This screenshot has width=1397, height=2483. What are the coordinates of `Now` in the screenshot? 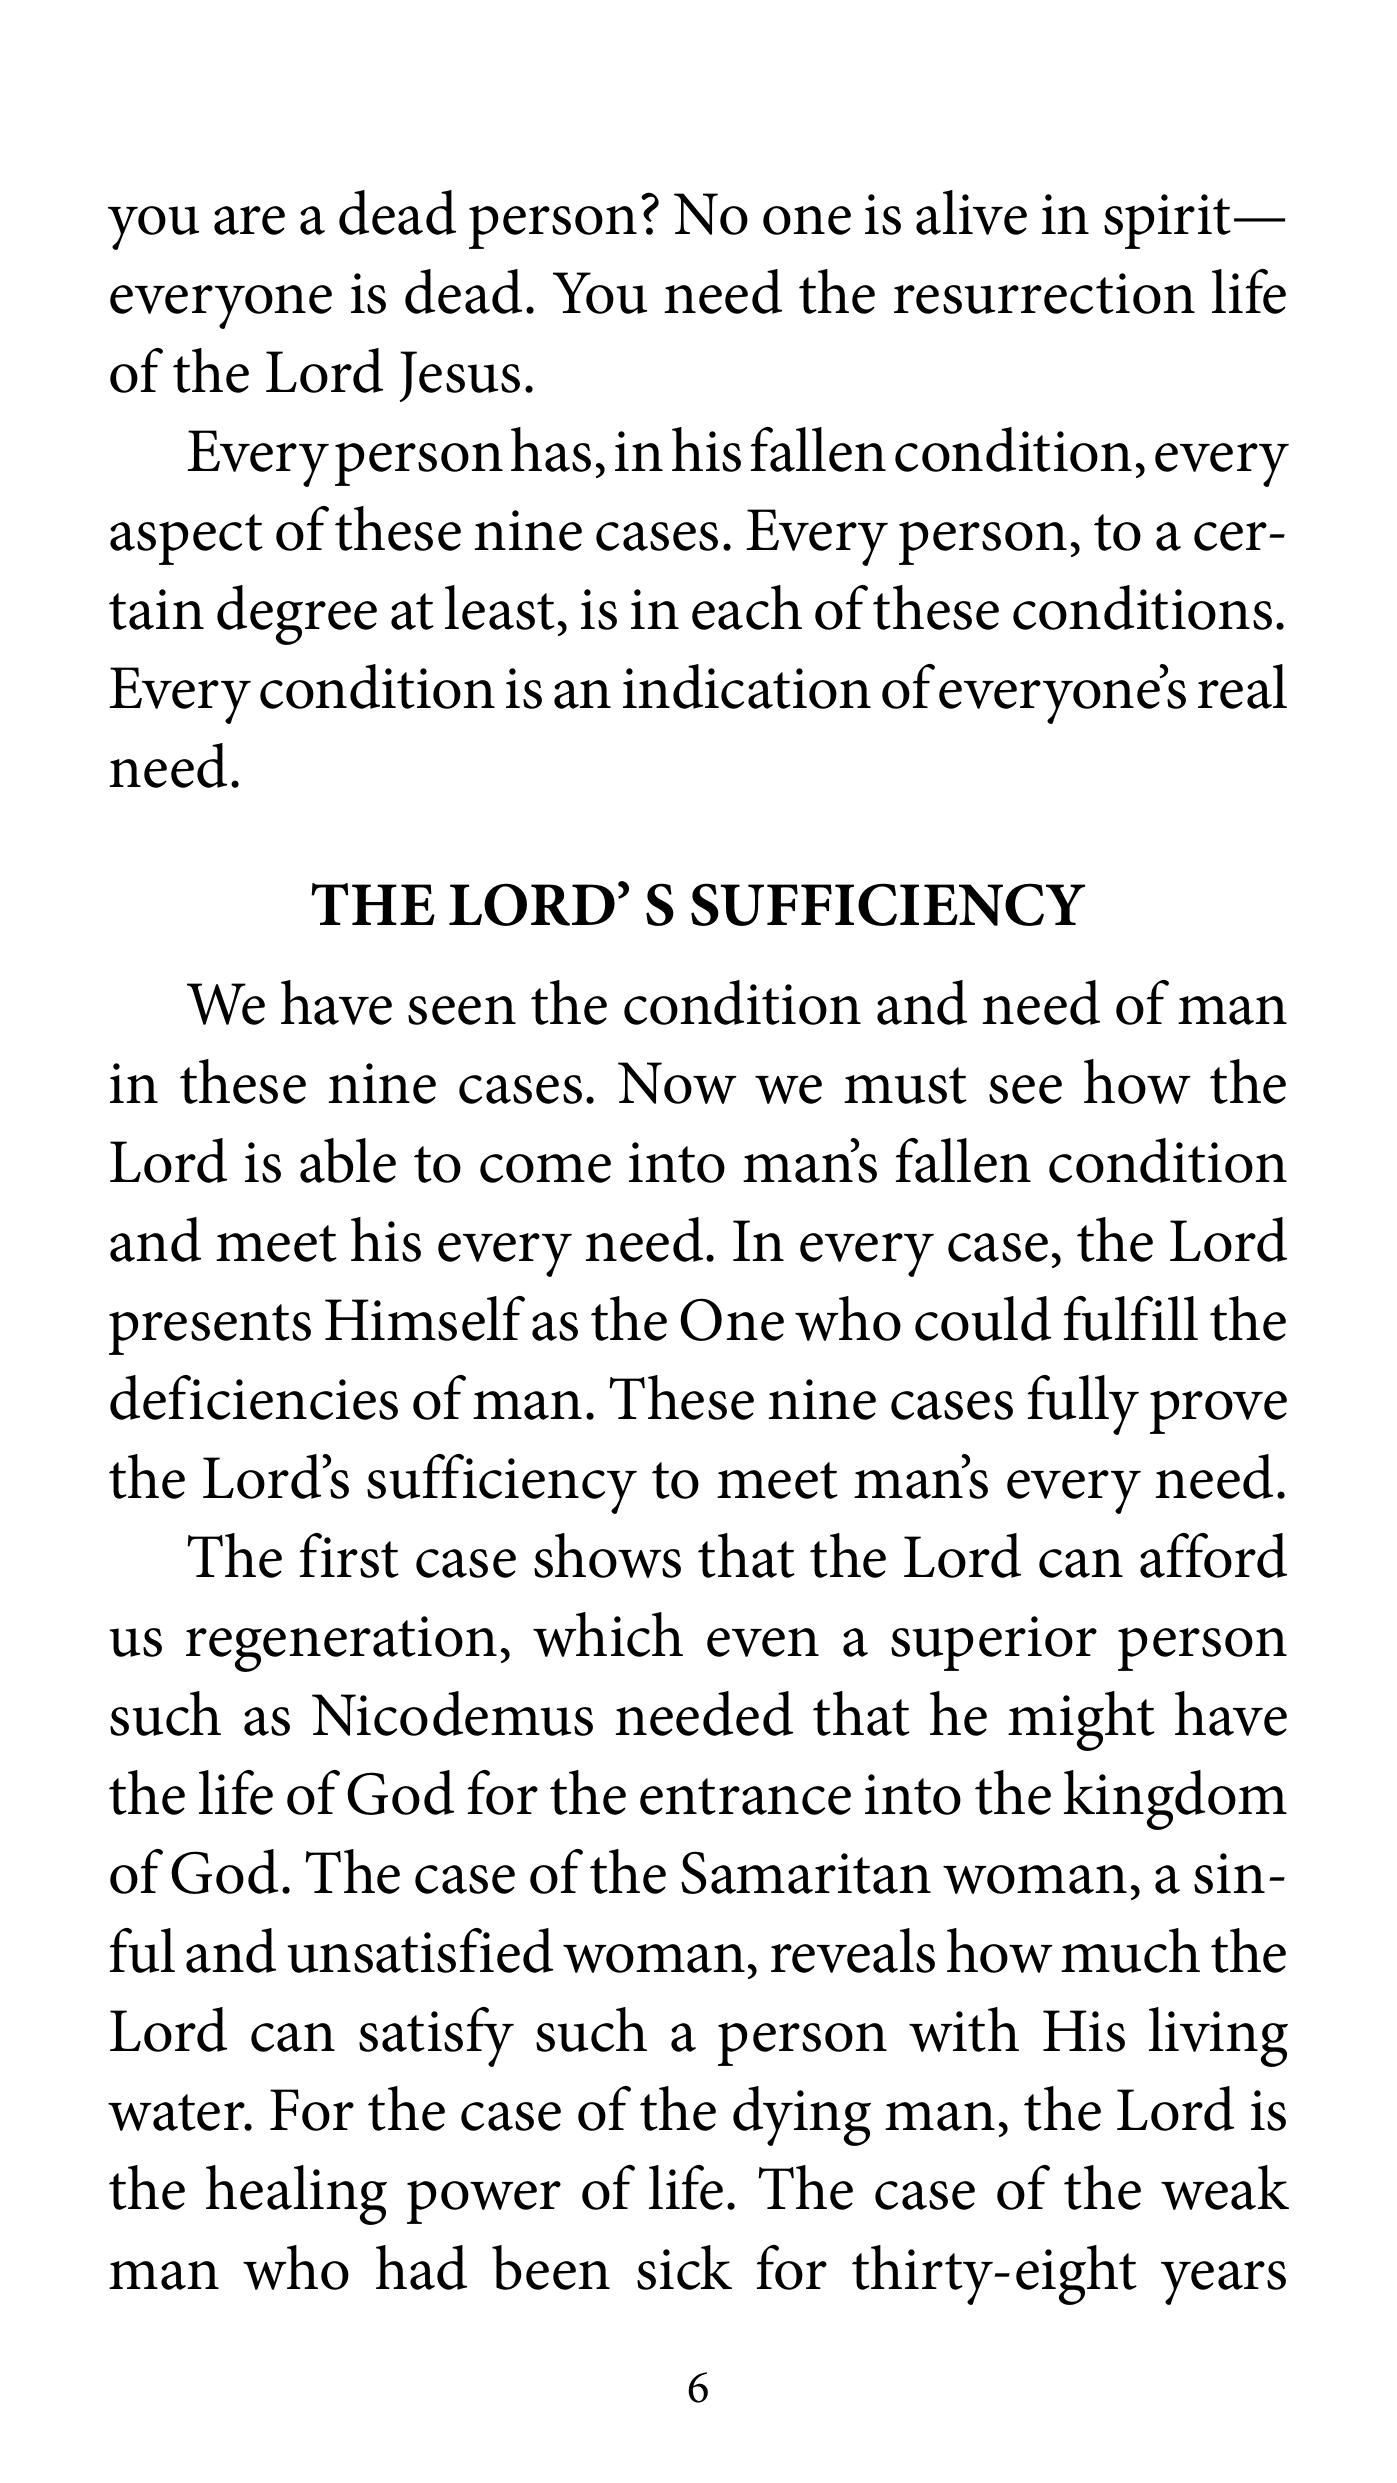 It's located at (677, 1083).
